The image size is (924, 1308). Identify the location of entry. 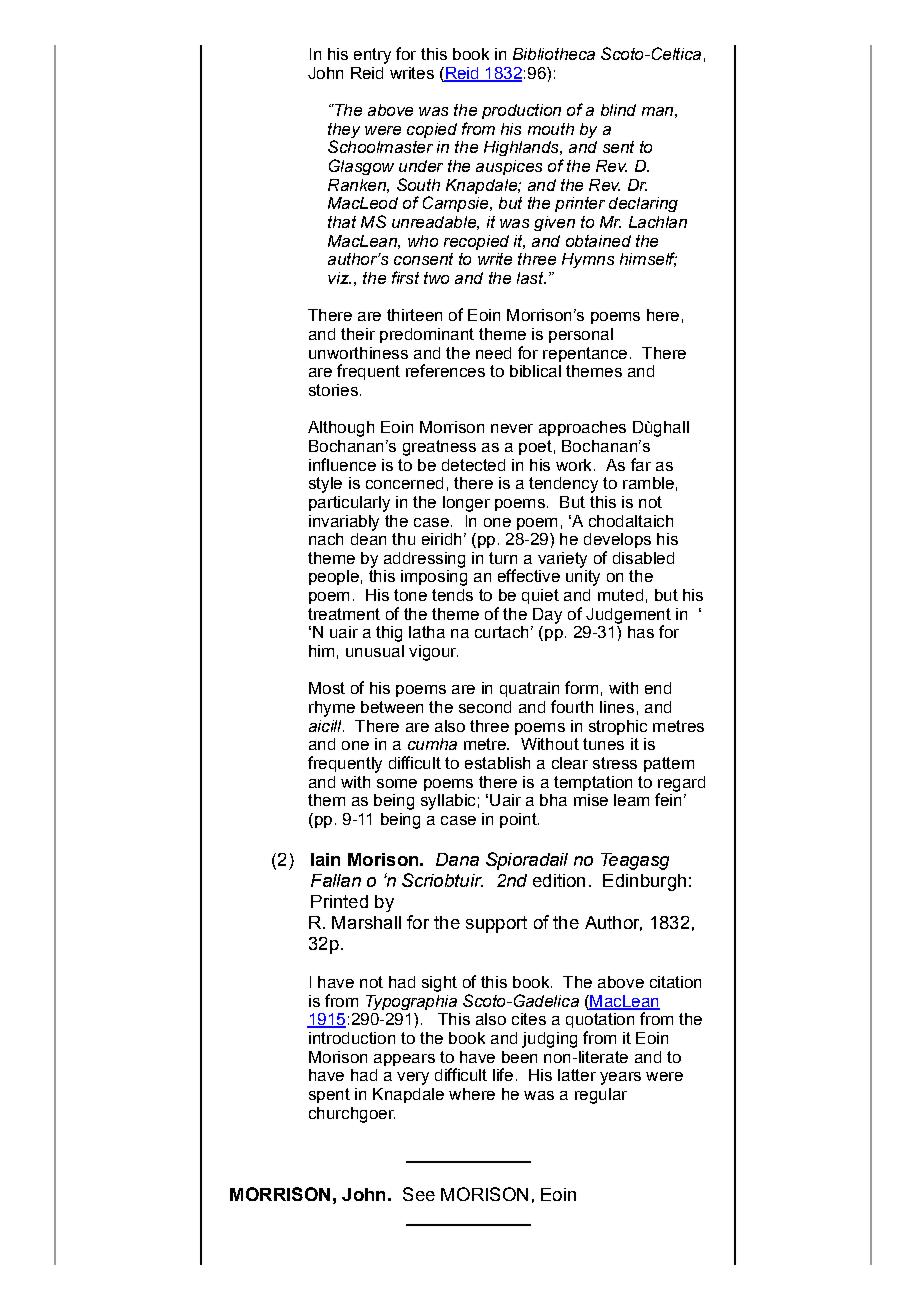
(372, 56).
